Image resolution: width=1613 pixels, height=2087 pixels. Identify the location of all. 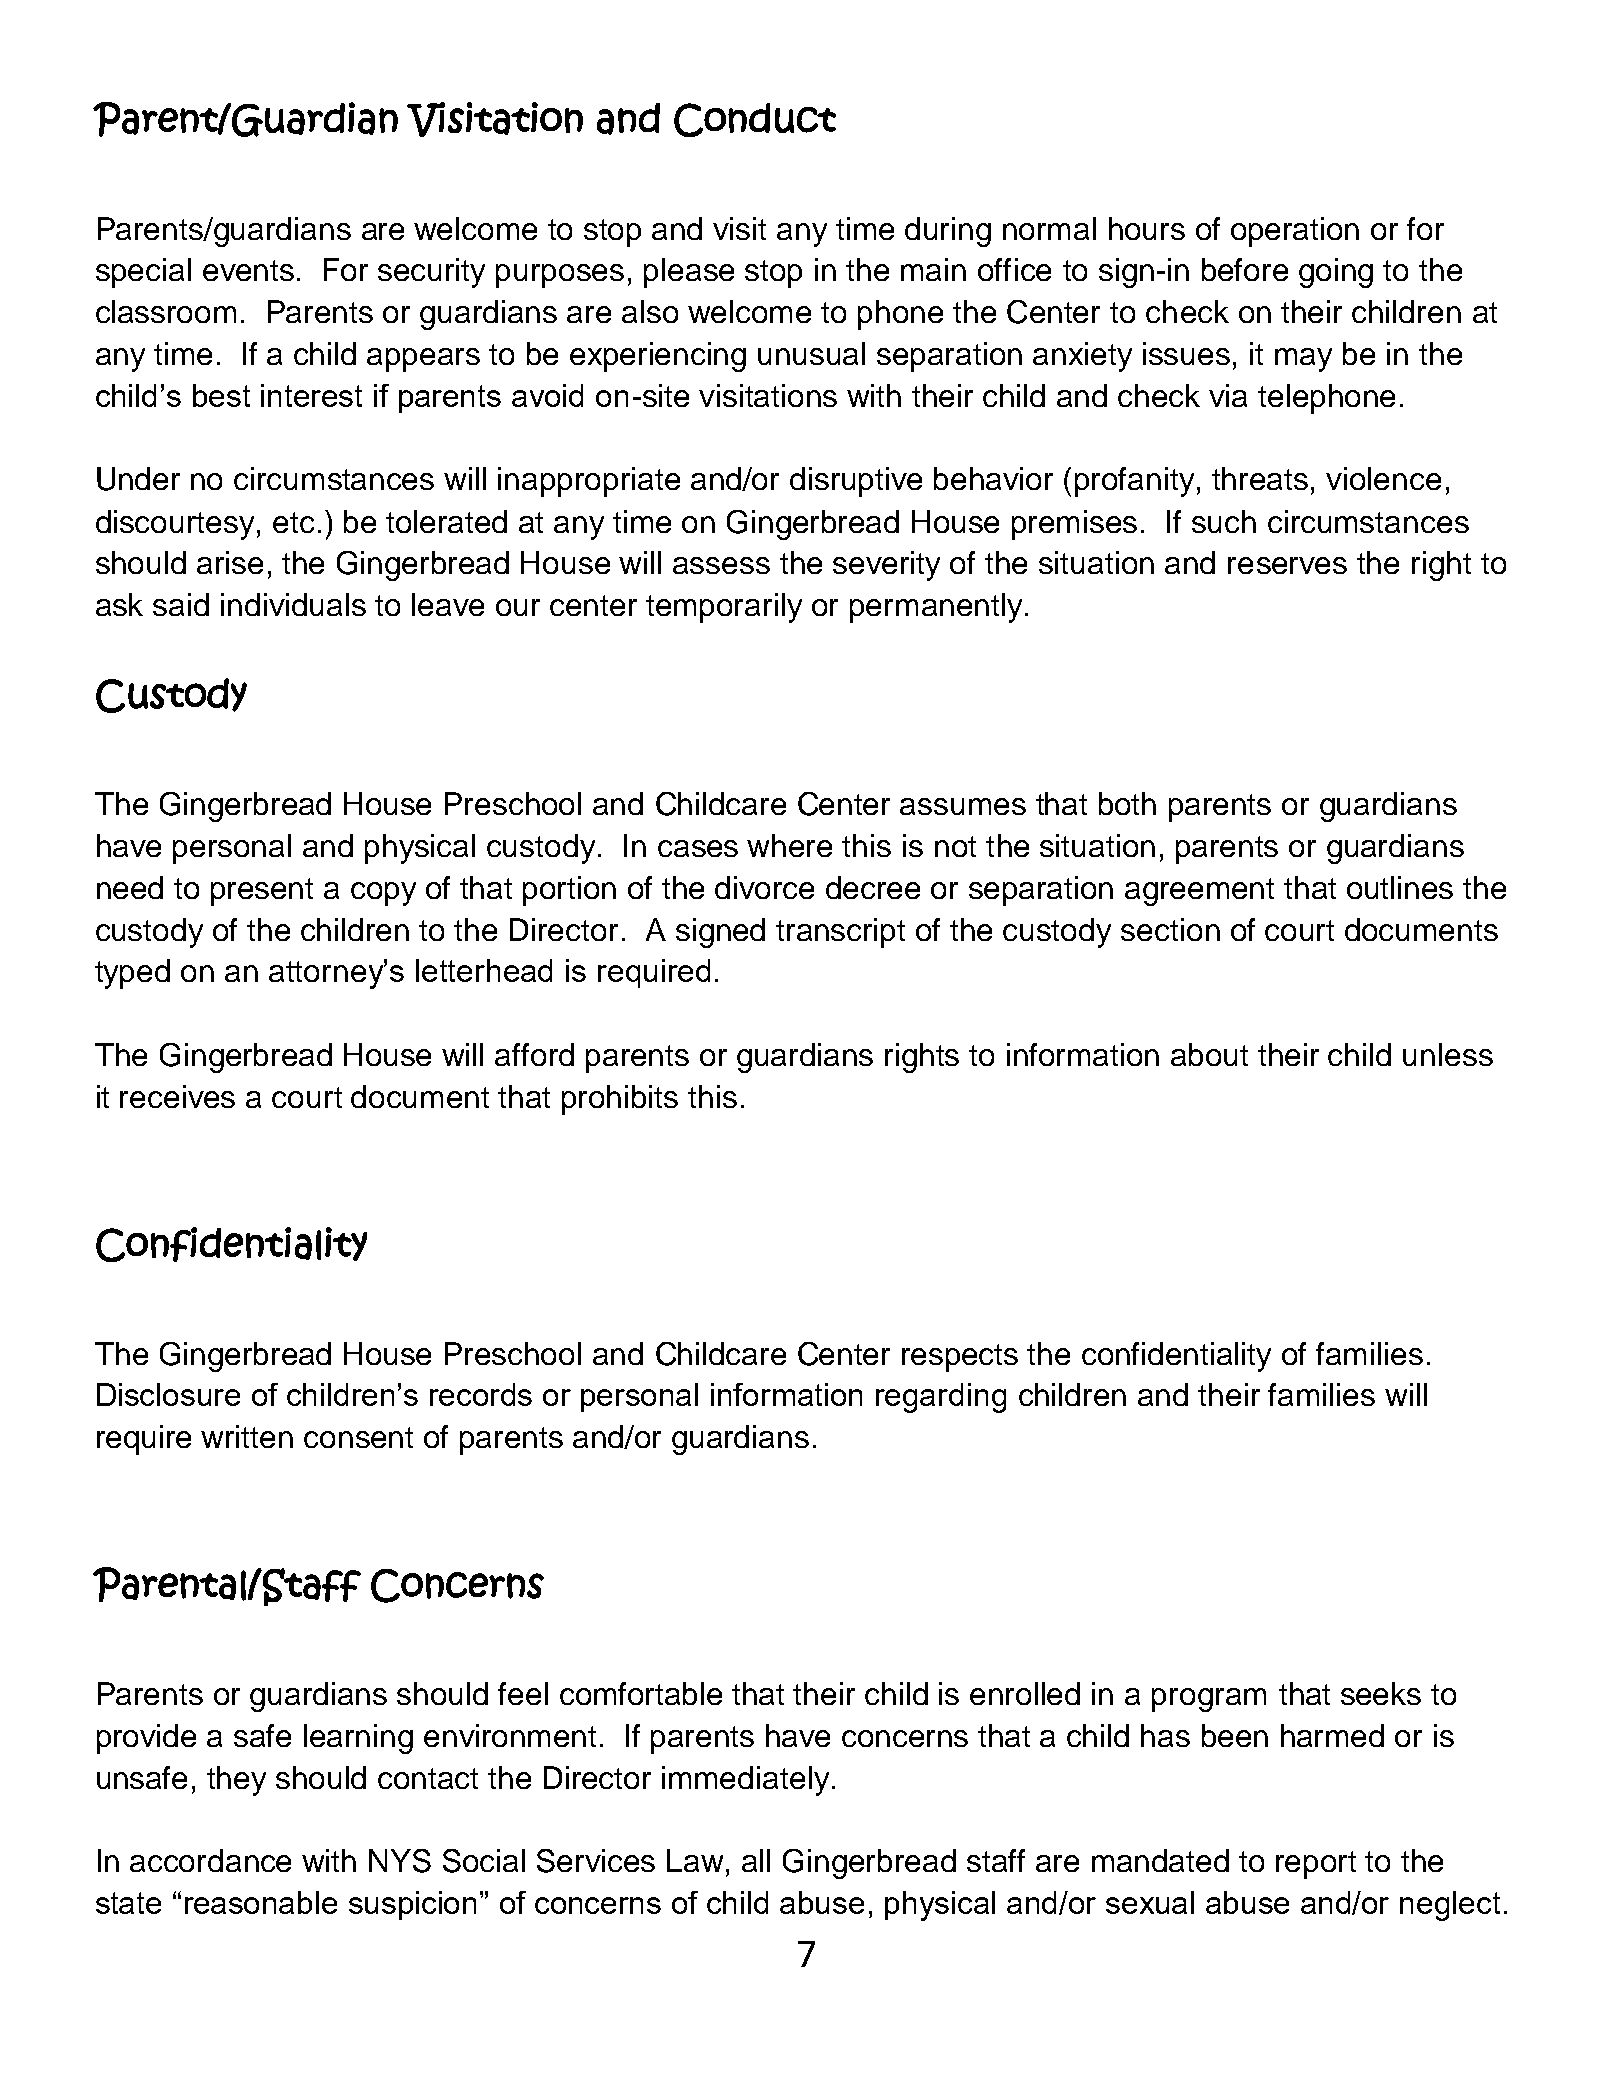
(756, 1860).
